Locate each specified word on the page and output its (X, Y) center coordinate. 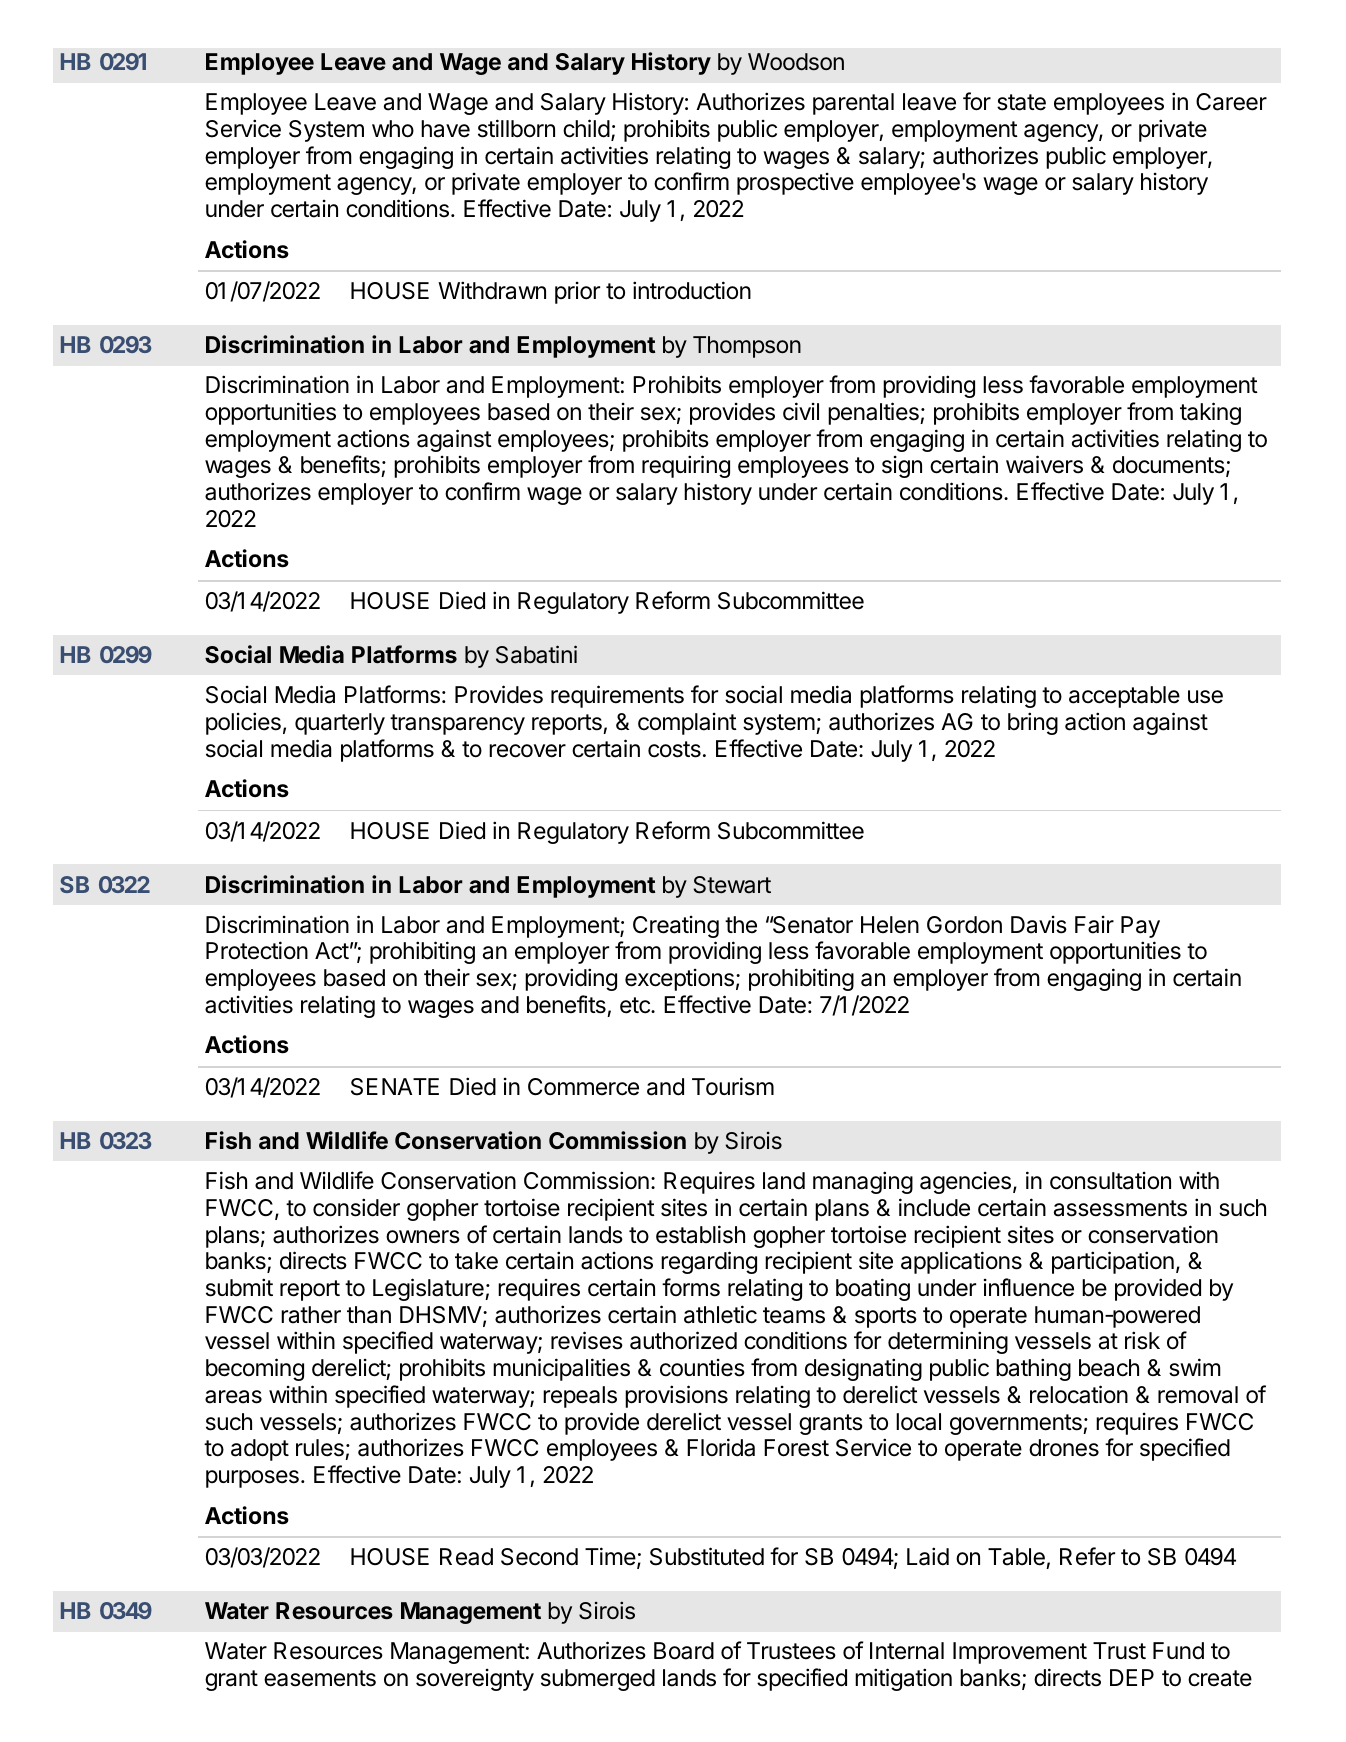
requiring (686, 466)
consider (356, 1207)
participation (1113, 1262)
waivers (1044, 464)
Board (684, 1651)
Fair (1094, 925)
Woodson (796, 62)
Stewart (732, 885)
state (1021, 102)
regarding (709, 1262)
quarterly (340, 724)
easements (320, 1678)
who (393, 129)
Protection (257, 950)
